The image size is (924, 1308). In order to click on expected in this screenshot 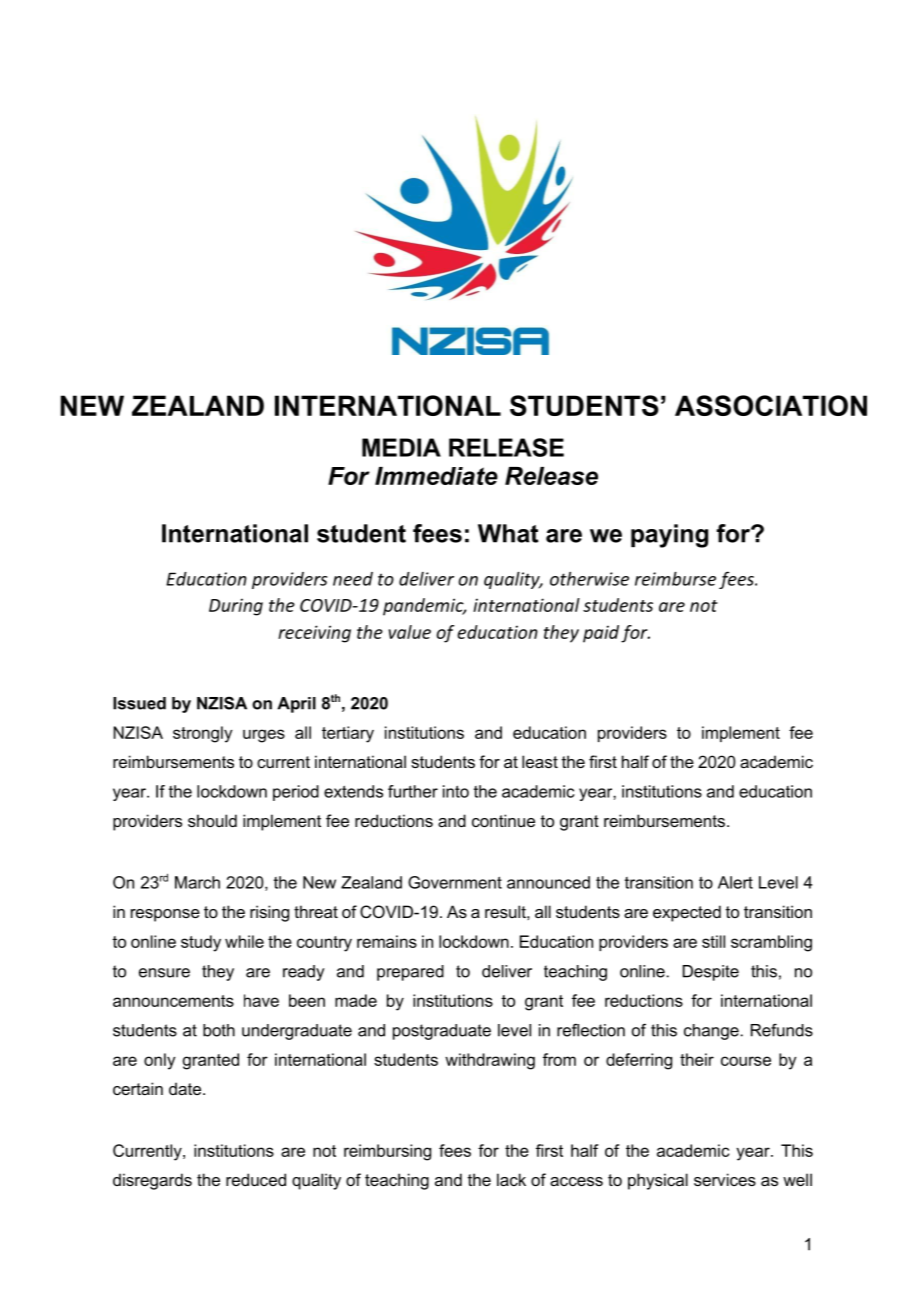, I will do `click(687, 913)`.
